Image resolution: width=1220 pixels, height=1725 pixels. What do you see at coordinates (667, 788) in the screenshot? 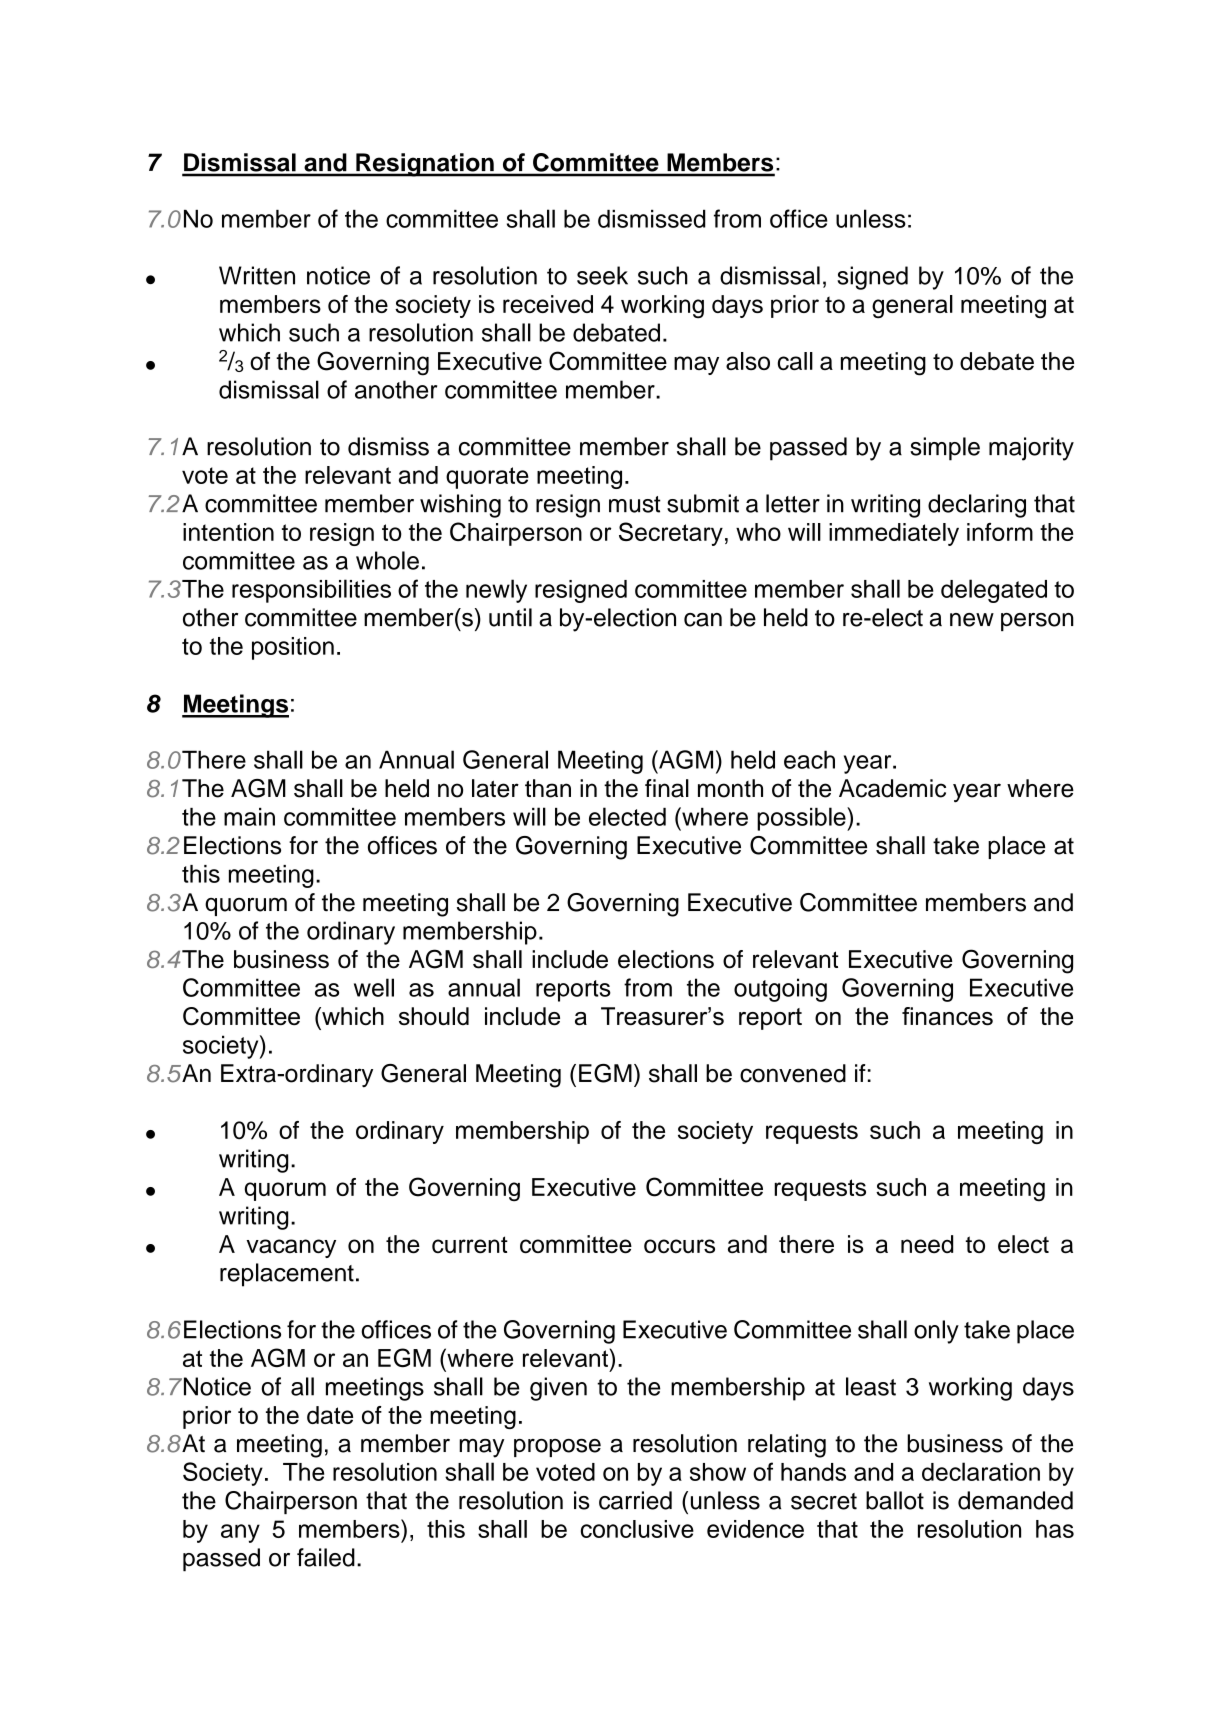
I see `final` at bounding box center [667, 788].
